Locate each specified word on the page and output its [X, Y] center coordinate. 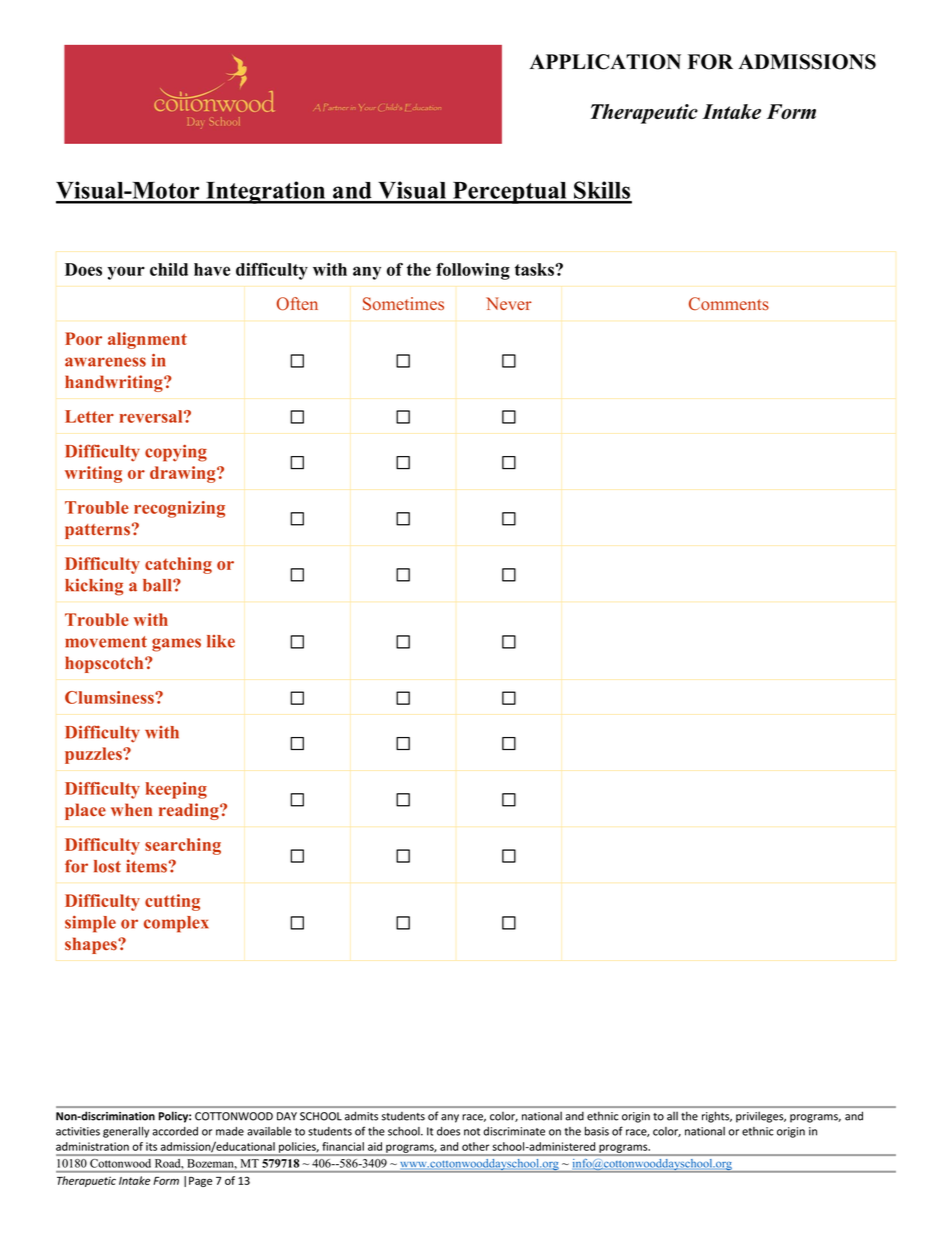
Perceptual [510, 193]
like [221, 641]
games [176, 645]
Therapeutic [644, 114]
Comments [729, 304]
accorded [175, 1131]
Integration [266, 192]
